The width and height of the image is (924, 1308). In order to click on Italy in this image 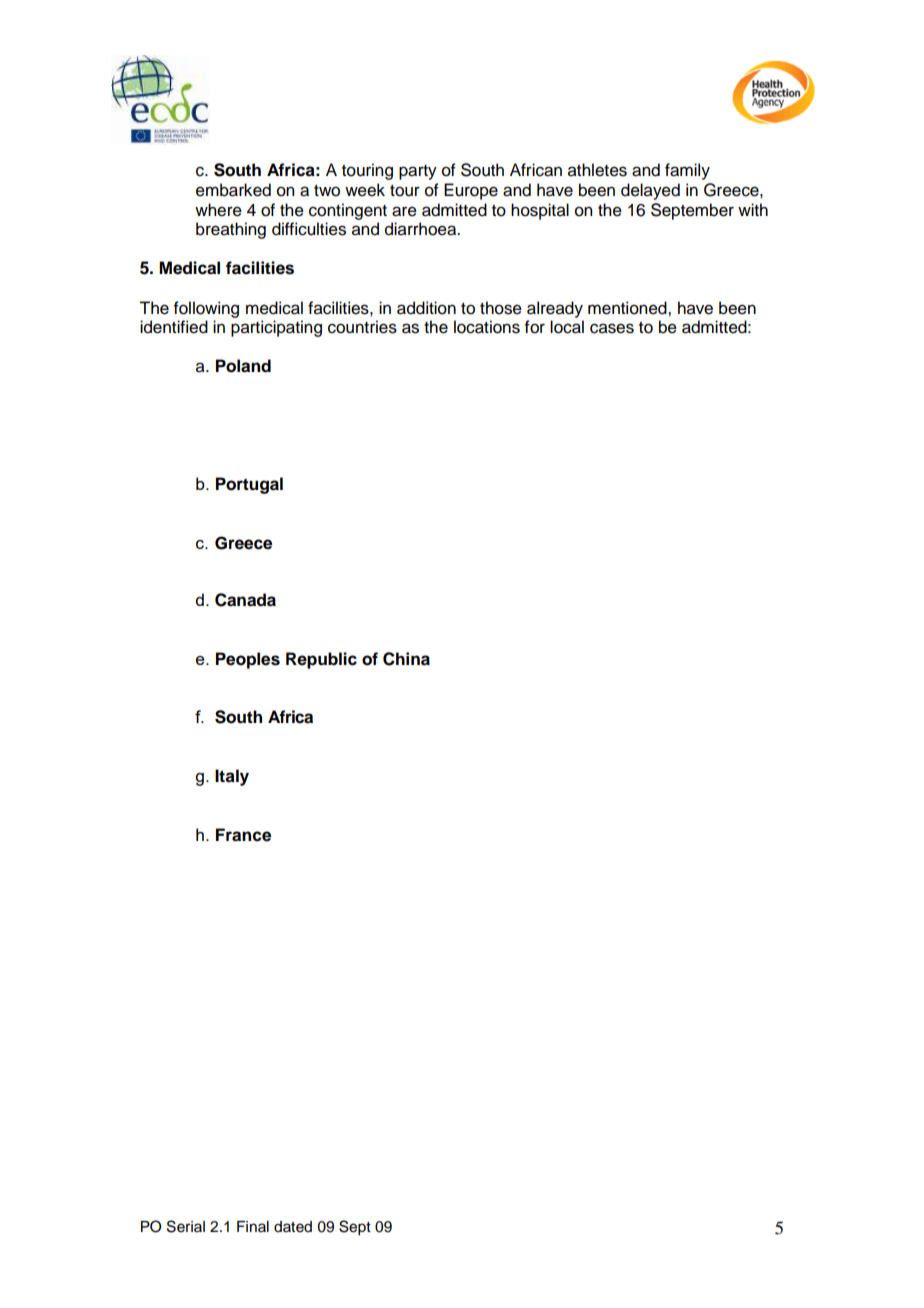, I will do `click(232, 777)`.
